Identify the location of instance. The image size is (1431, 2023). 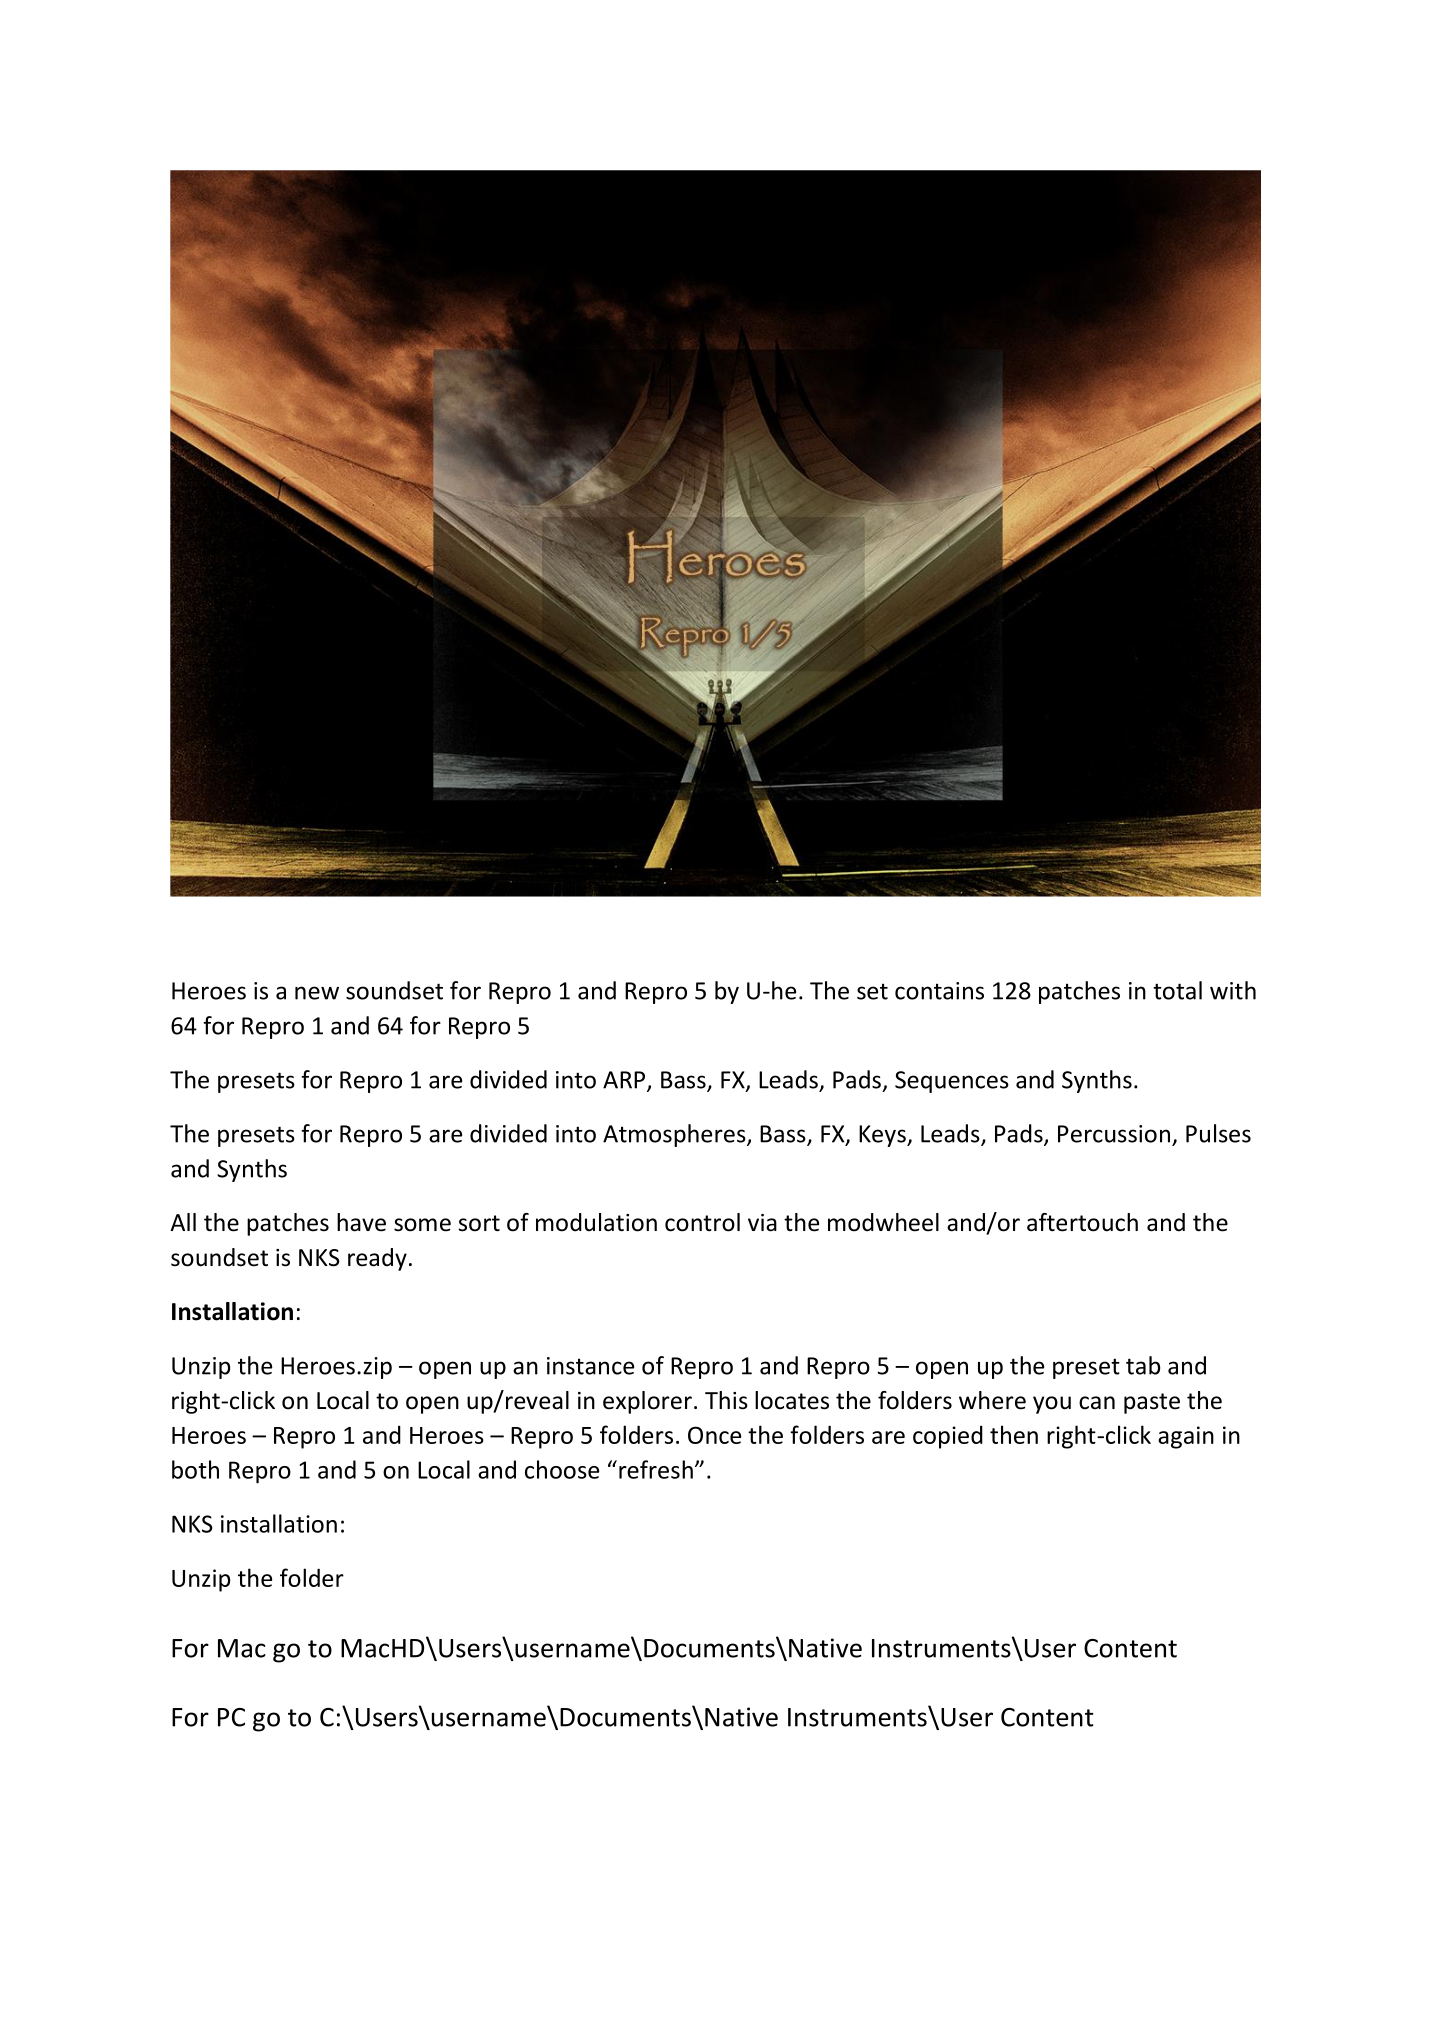
(590, 1366).
